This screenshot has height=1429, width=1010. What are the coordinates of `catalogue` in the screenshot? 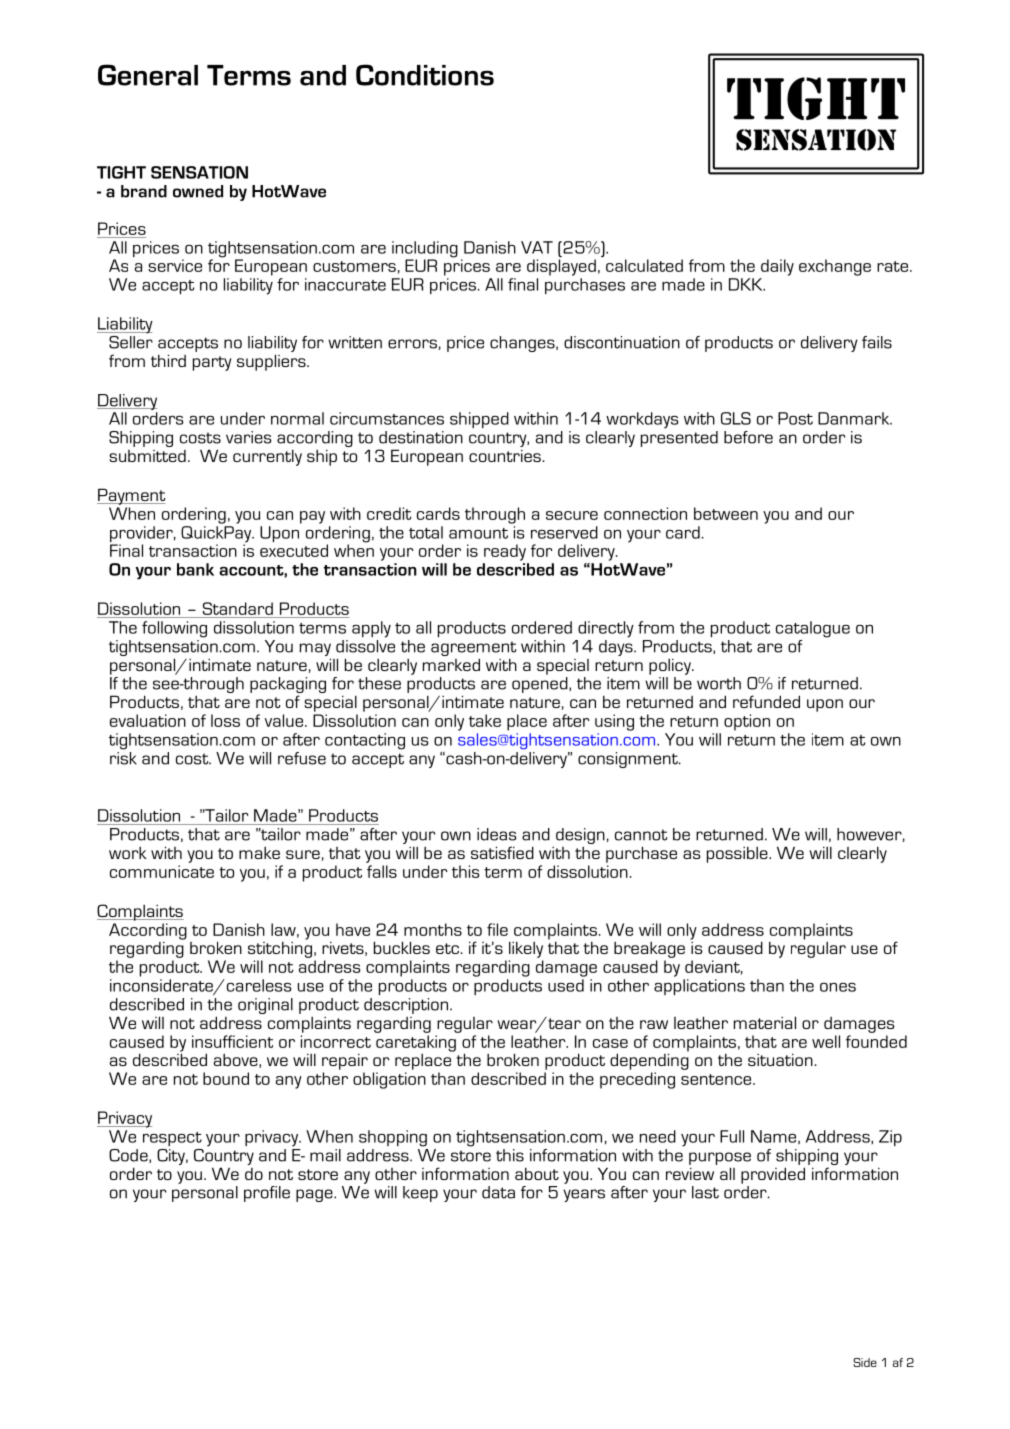 It's located at (813, 629).
